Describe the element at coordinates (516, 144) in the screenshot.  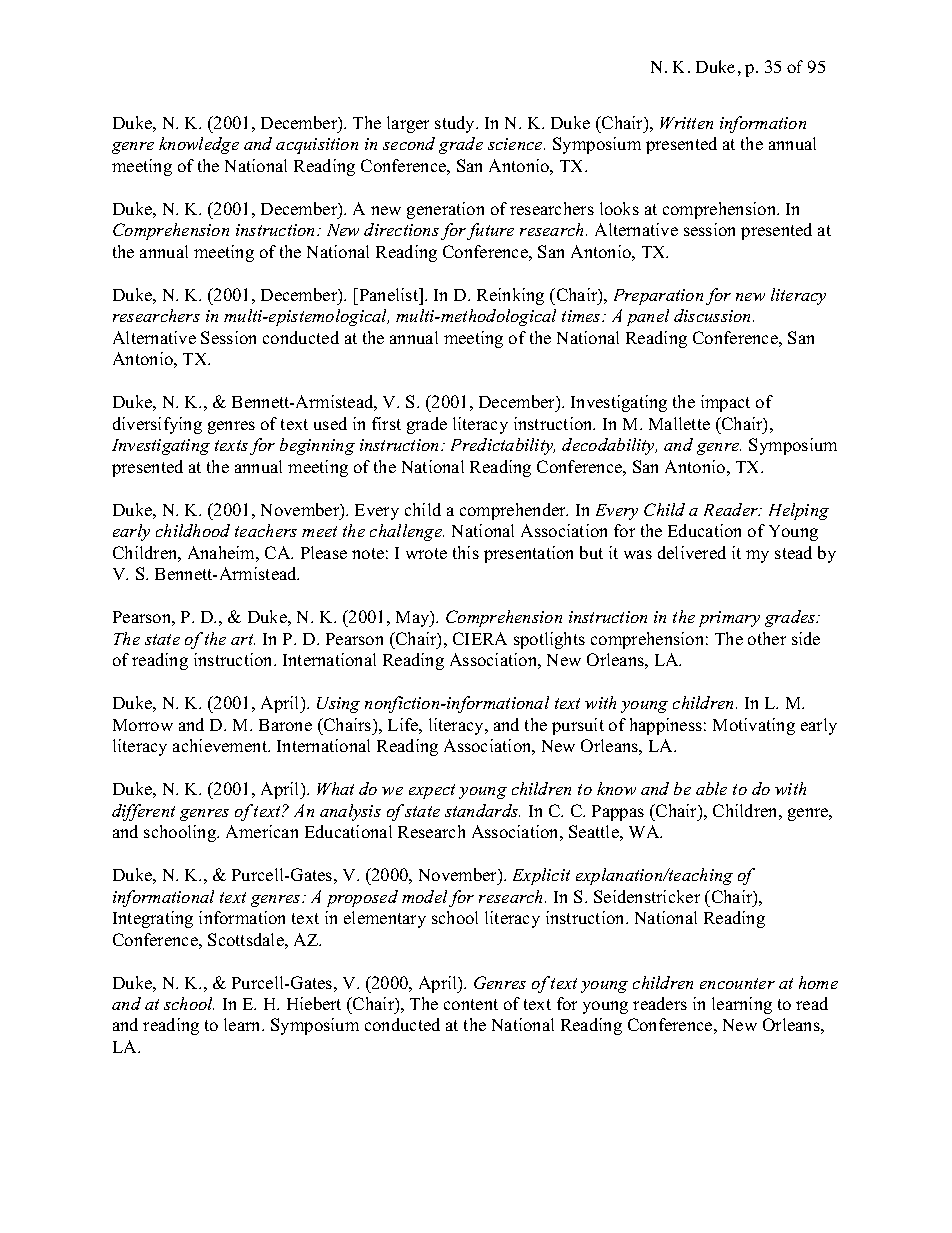
I see `science` at that location.
